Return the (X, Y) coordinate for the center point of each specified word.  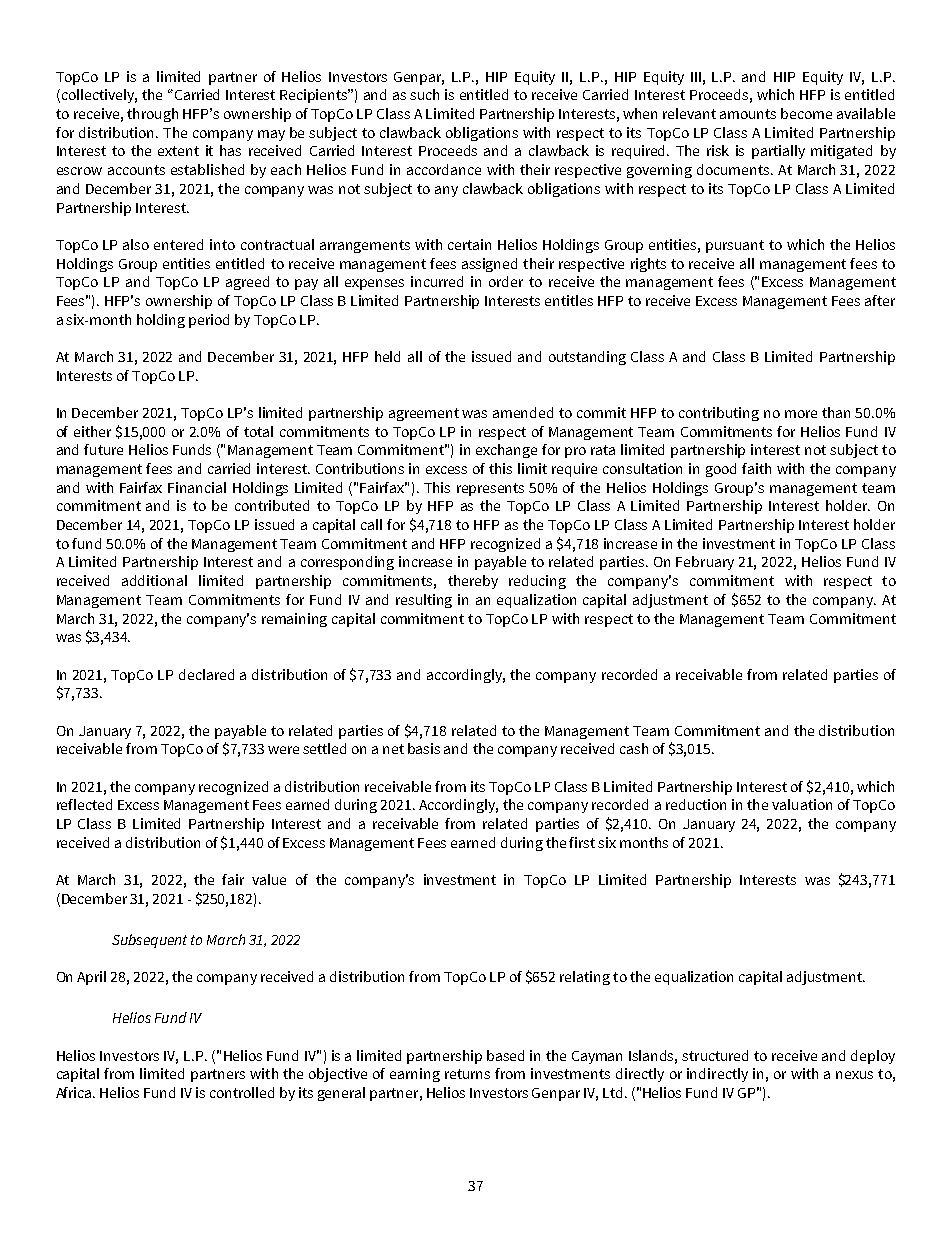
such (424, 94)
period (209, 321)
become (806, 113)
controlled (242, 1092)
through (152, 115)
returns (467, 1074)
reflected (84, 804)
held (387, 356)
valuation (802, 804)
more (801, 414)
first (582, 842)
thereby (473, 582)
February (705, 563)
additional (154, 580)
